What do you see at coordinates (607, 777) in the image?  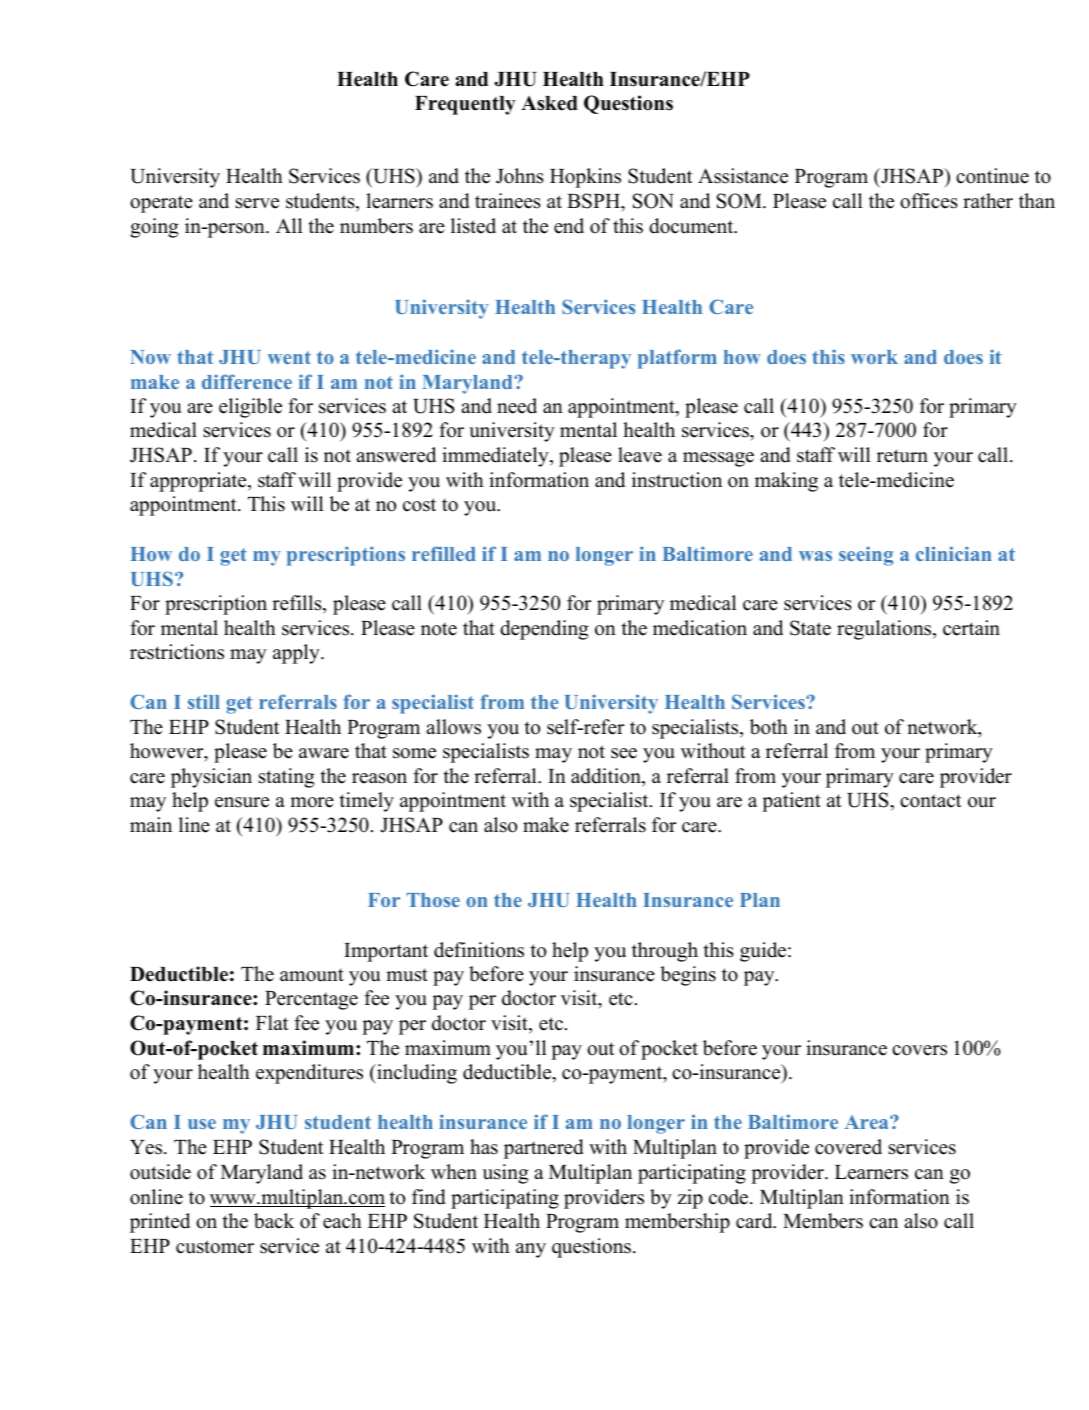 I see `addition` at bounding box center [607, 777].
